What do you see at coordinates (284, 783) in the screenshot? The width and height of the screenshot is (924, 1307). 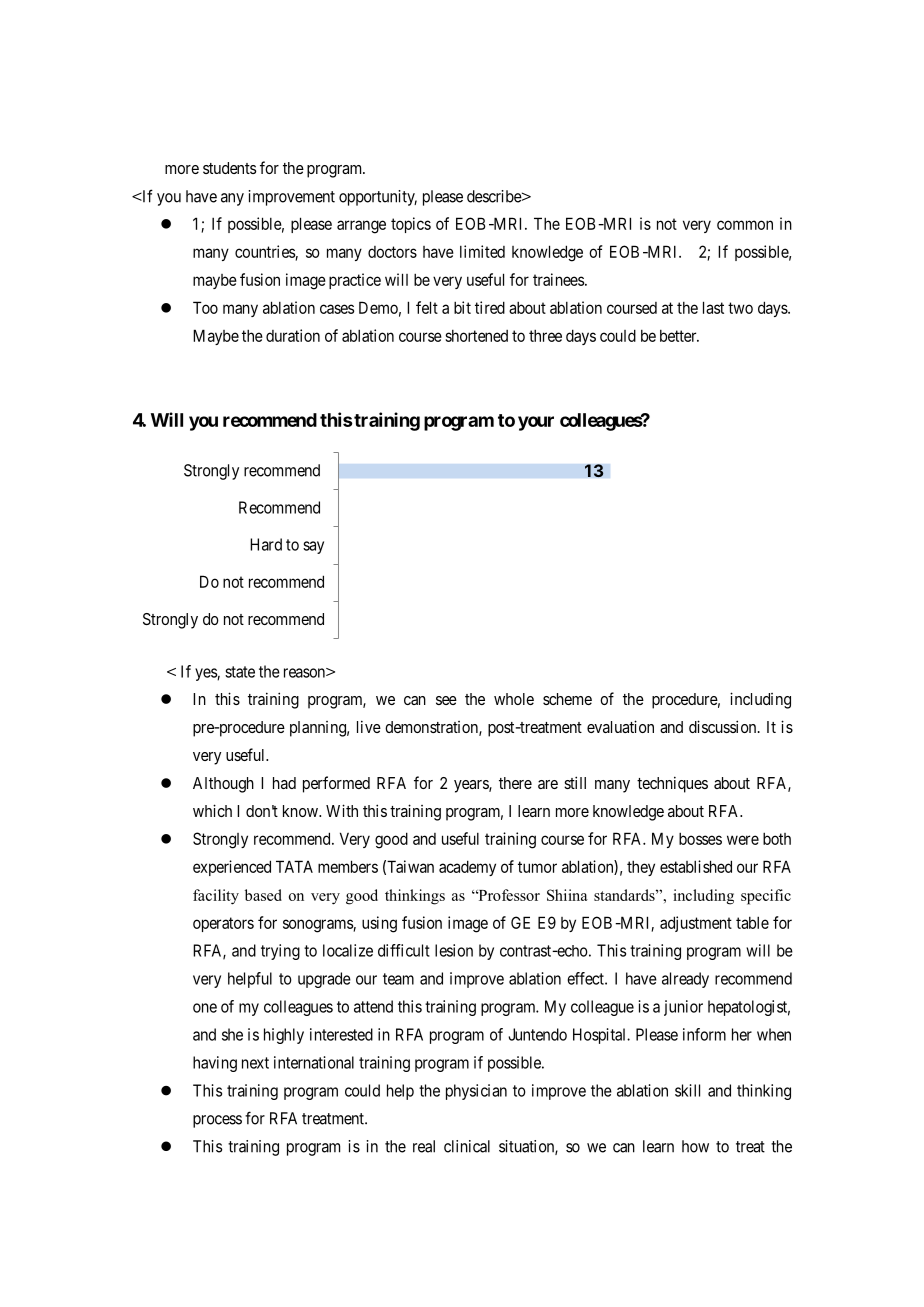 I see `had` at bounding box center [284, 783].
